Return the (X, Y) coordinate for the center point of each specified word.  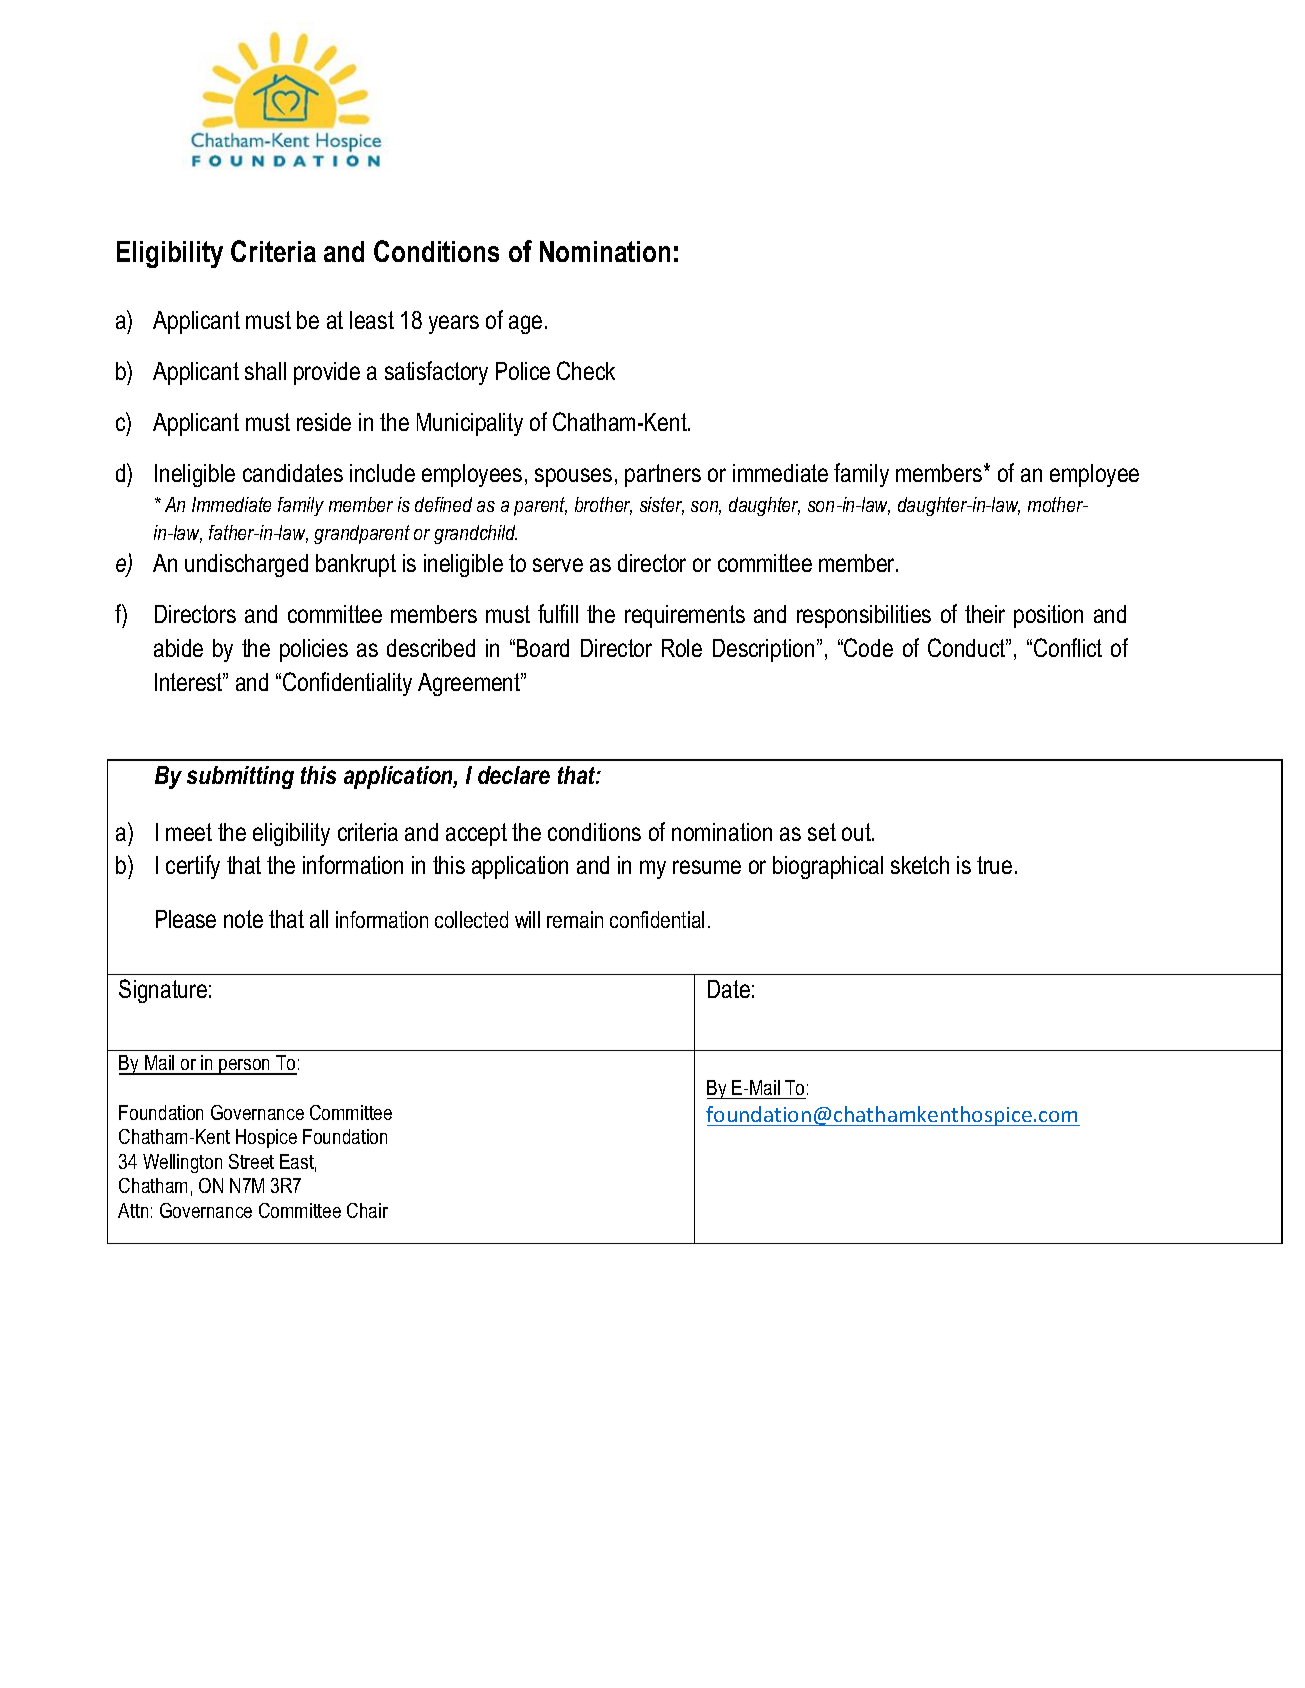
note (243, 919)
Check (586, 370)
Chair (367, 1210)
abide (178, 648)
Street (251, 1161)
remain (575, 919)
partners (663, 475)
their (985, 614)
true (994, 865)
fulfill (558, 613)
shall (265, 371)
